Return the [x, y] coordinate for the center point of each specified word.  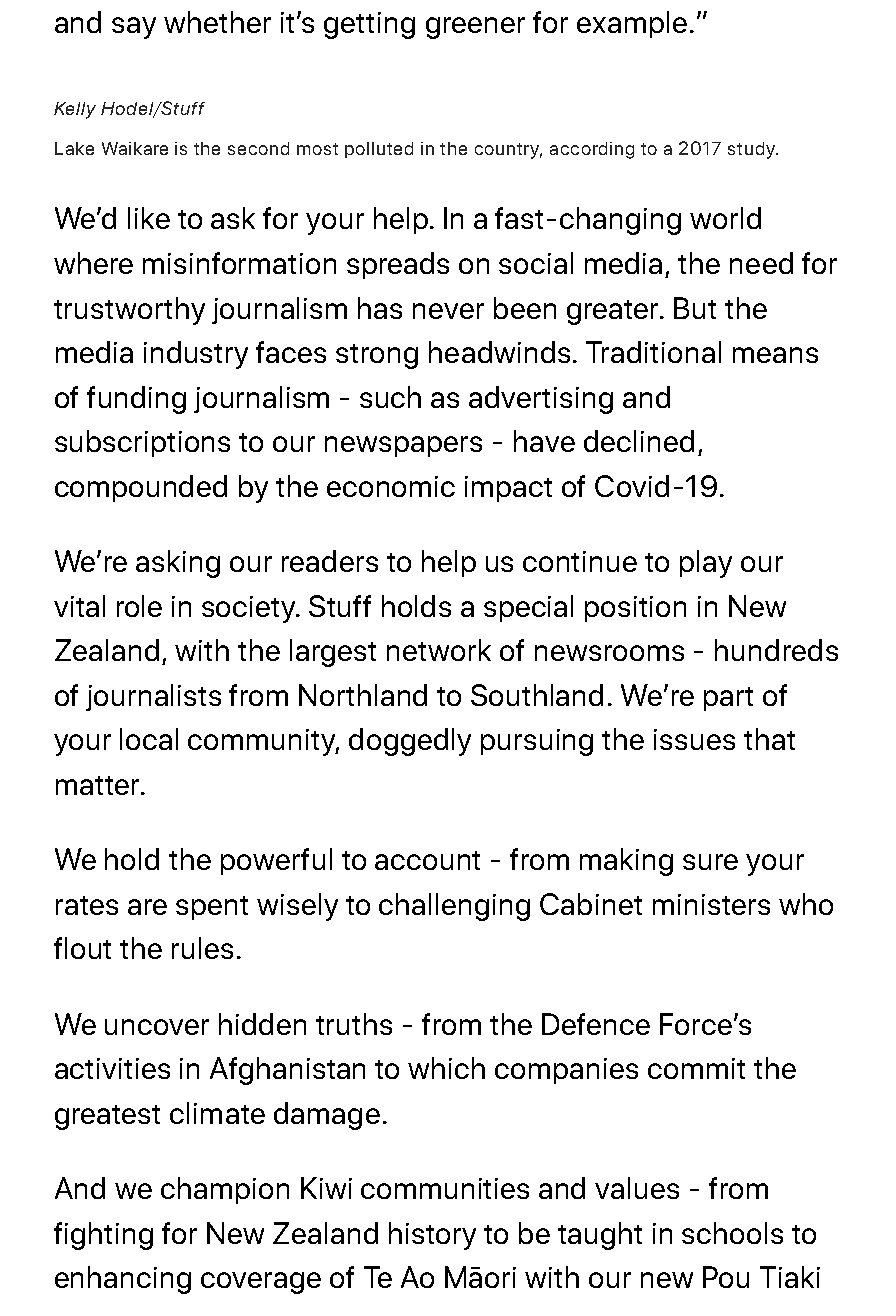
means [775, 355]
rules [202, 948]
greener [475, 28]
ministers [711, 904]
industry [196, 355]
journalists [153, 697]
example [632, 24]
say [134, 28]
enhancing [123, 1280]
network [439, 650]
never [448, 311]
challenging [454, 907]
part [728, 699]
